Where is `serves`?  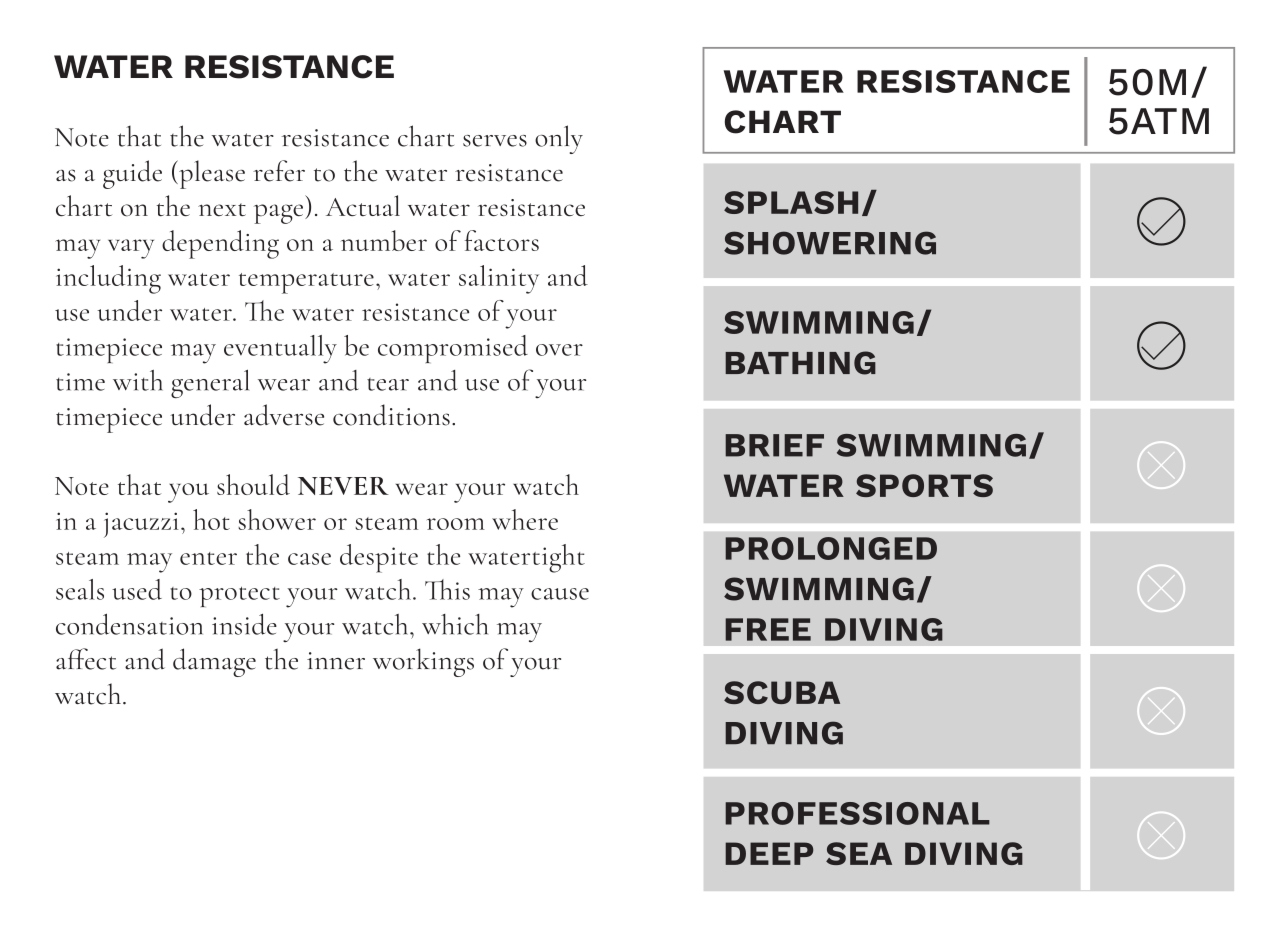 serves is located at coordinates (495, 141).
